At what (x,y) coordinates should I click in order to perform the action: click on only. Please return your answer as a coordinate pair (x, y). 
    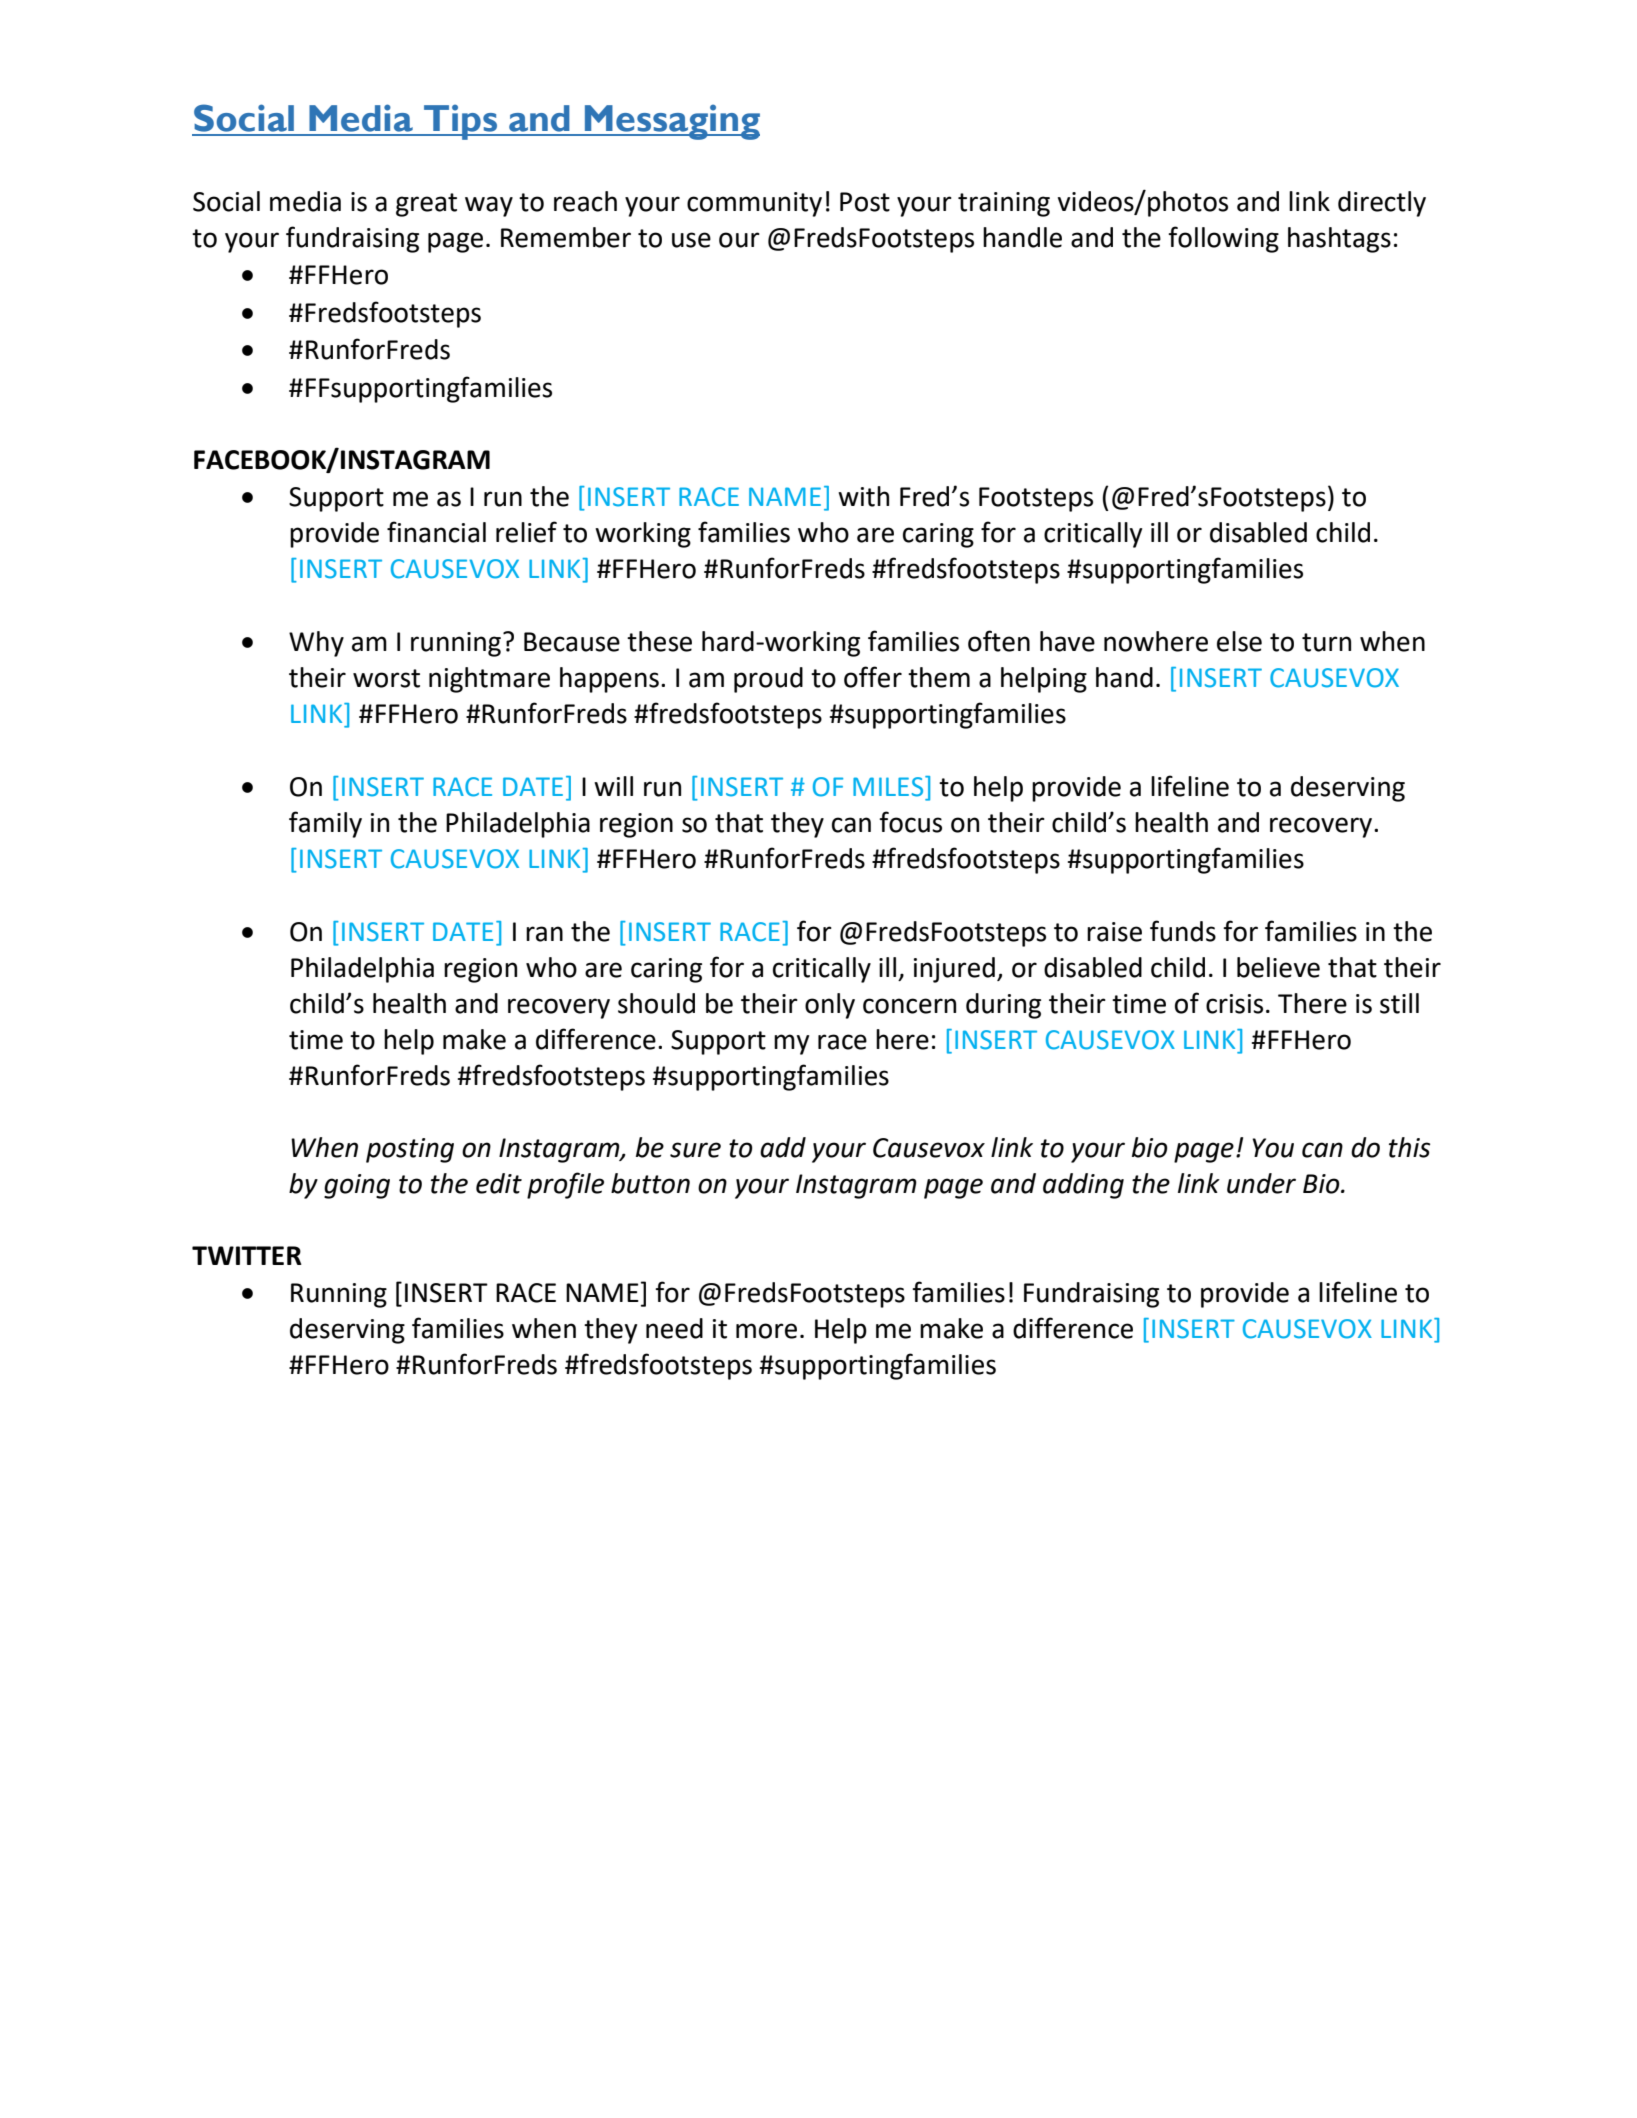
    Looking at the image, I should click on (830, 1006).
